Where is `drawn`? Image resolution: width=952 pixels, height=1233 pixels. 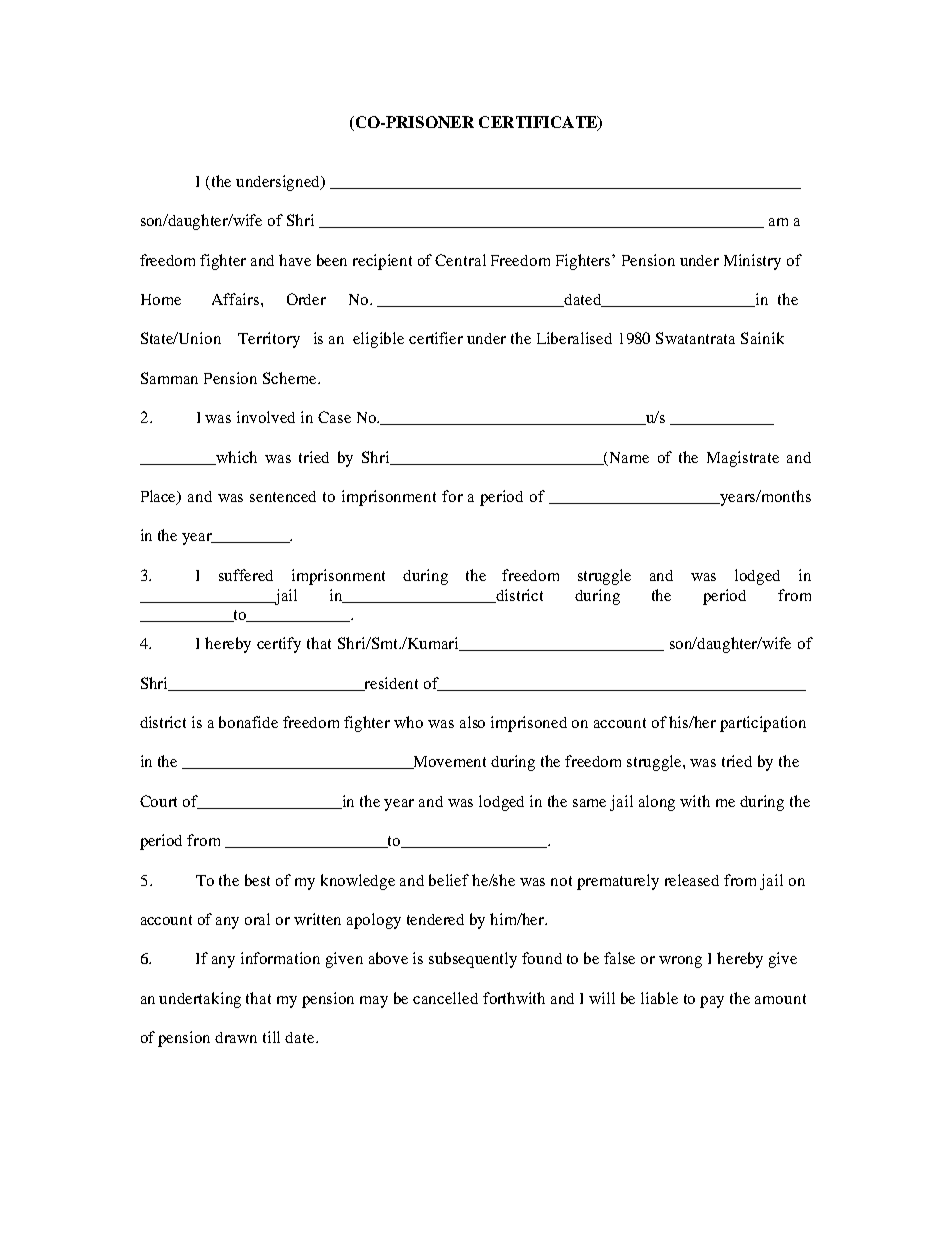
drawn is located at coordinates (236, 1037).
